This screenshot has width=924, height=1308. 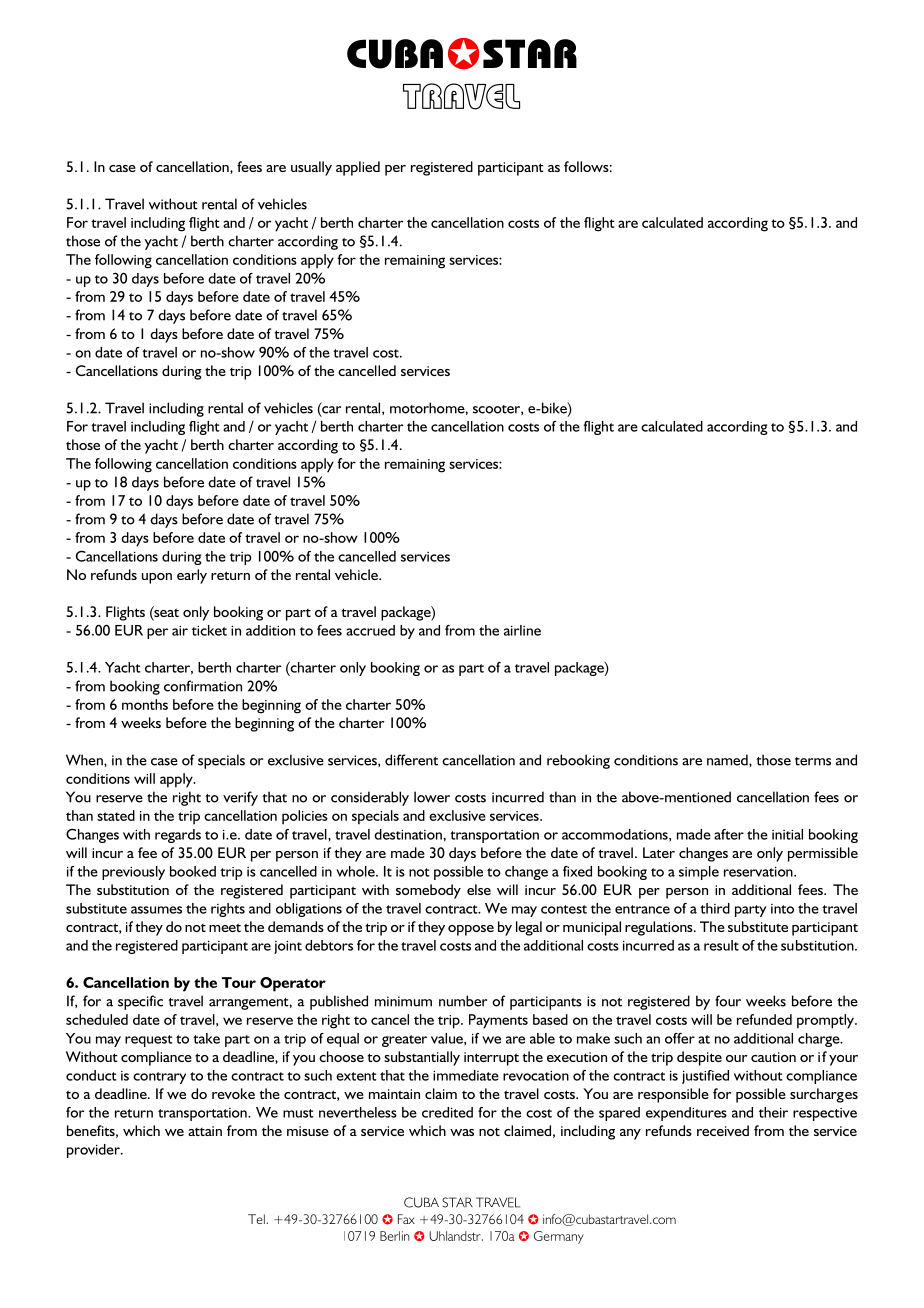 I want to click on early, so click(x=192, y=576).
